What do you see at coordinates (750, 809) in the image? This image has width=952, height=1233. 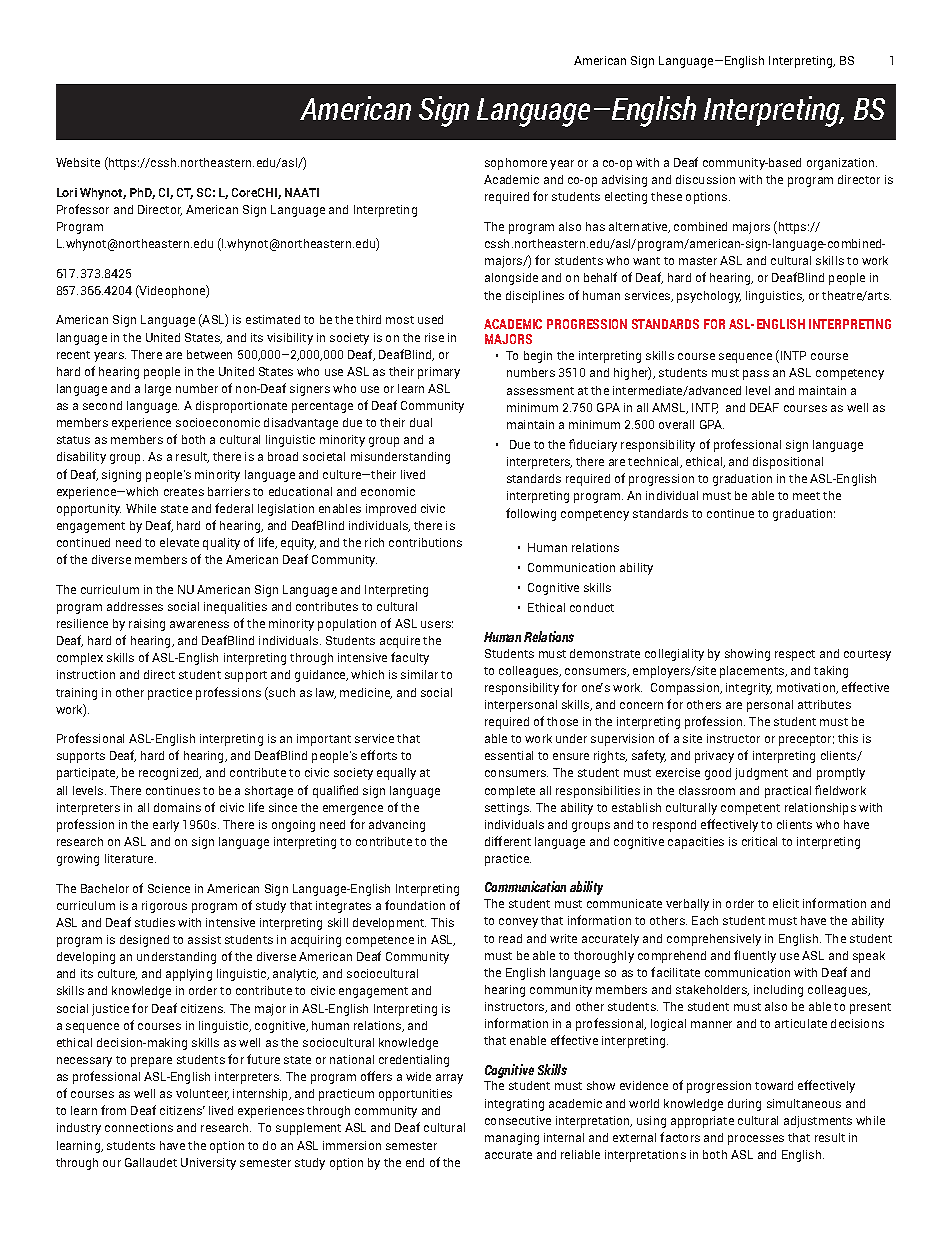 I see `competent` at bounding box center [750, 809].
